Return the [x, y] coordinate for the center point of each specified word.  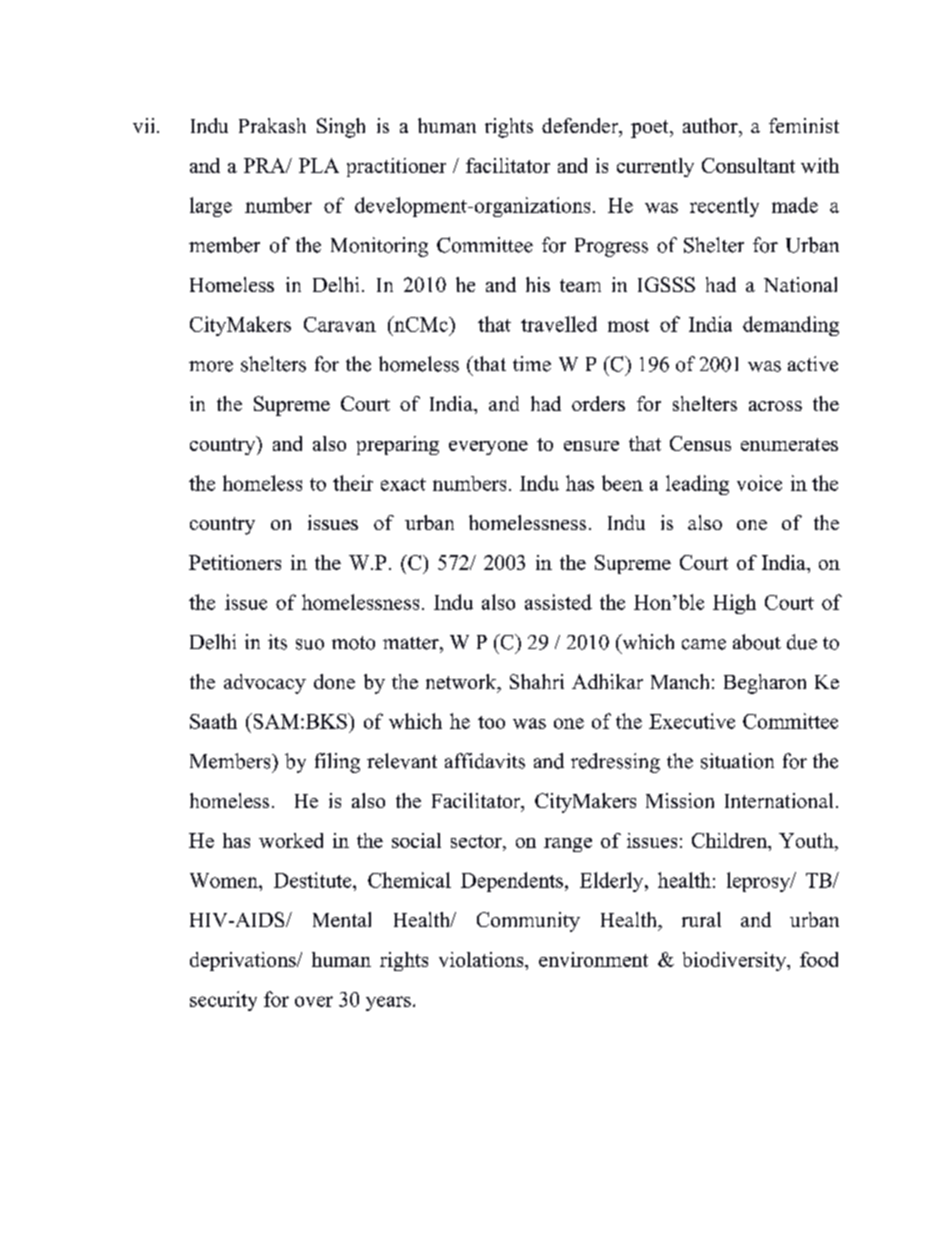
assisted [558, 602]
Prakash [272, 125]
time [532, 364]
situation [737, 761]
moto [353, 643]
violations [482, 959]
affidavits [485, 761]
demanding [791, 326]
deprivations [244, 961]
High [734, 604]
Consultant [748, 165]
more [211, 366]
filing [337, 763]
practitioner [396, 167]
